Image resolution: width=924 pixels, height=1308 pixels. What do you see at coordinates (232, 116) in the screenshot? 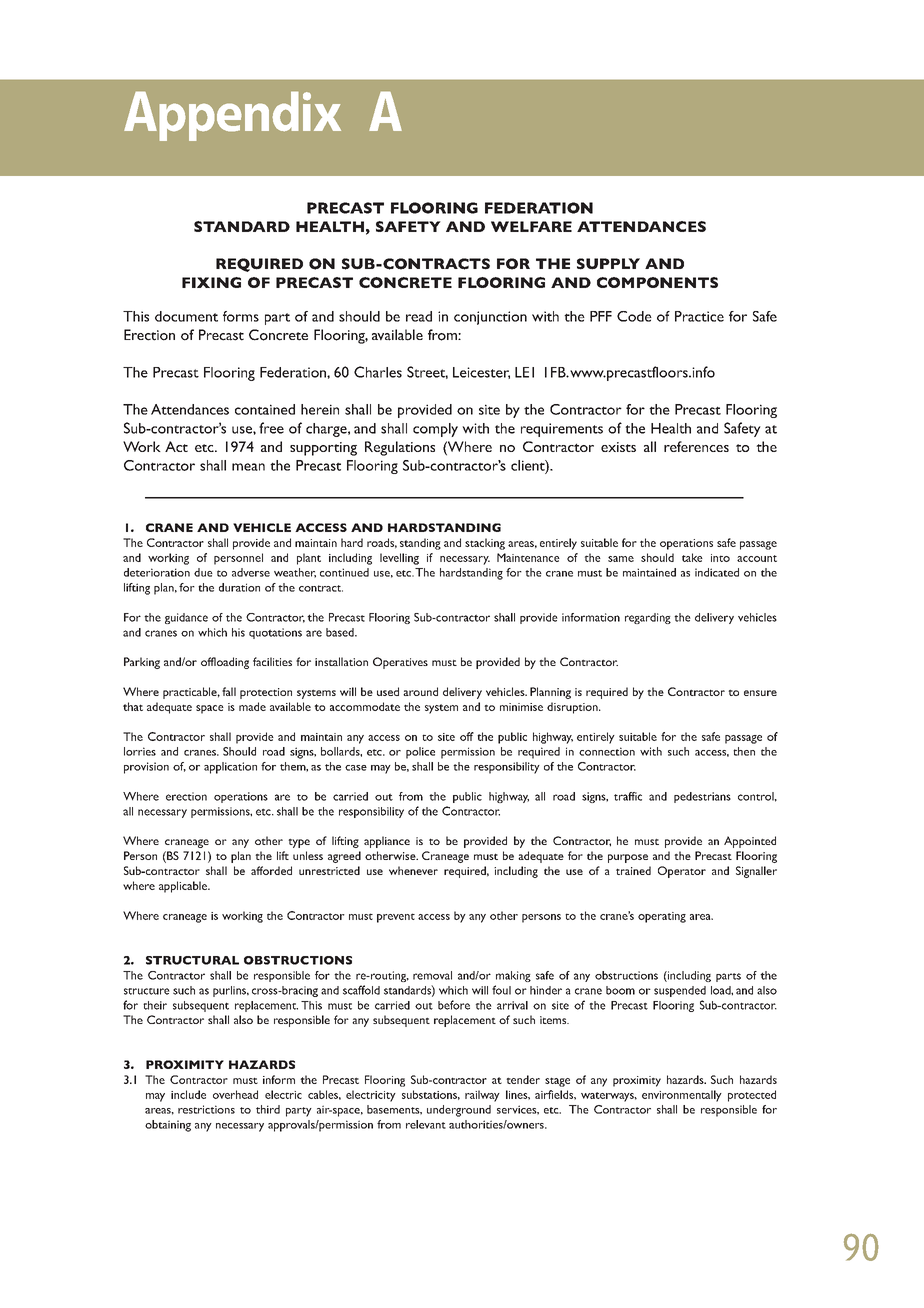
I see `Appendix` at bounding box center [232, 116].
